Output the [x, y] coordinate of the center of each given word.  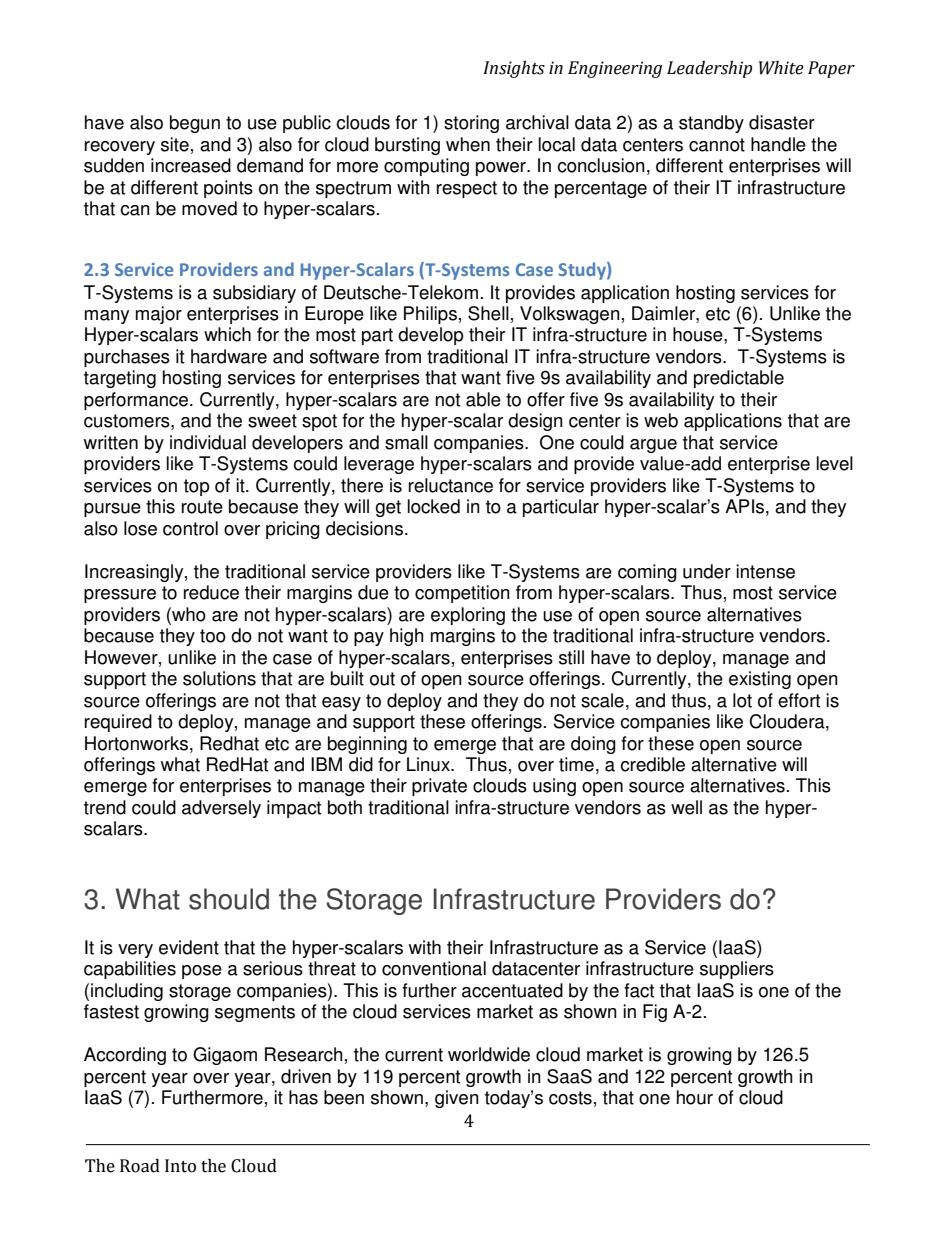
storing [471, 124]
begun [195, 124]
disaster [782, 122]
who [188, 614]
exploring [468, 616]
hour [695, 1097]
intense [765, 571]
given [457, 1099]
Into [180, 1166]
